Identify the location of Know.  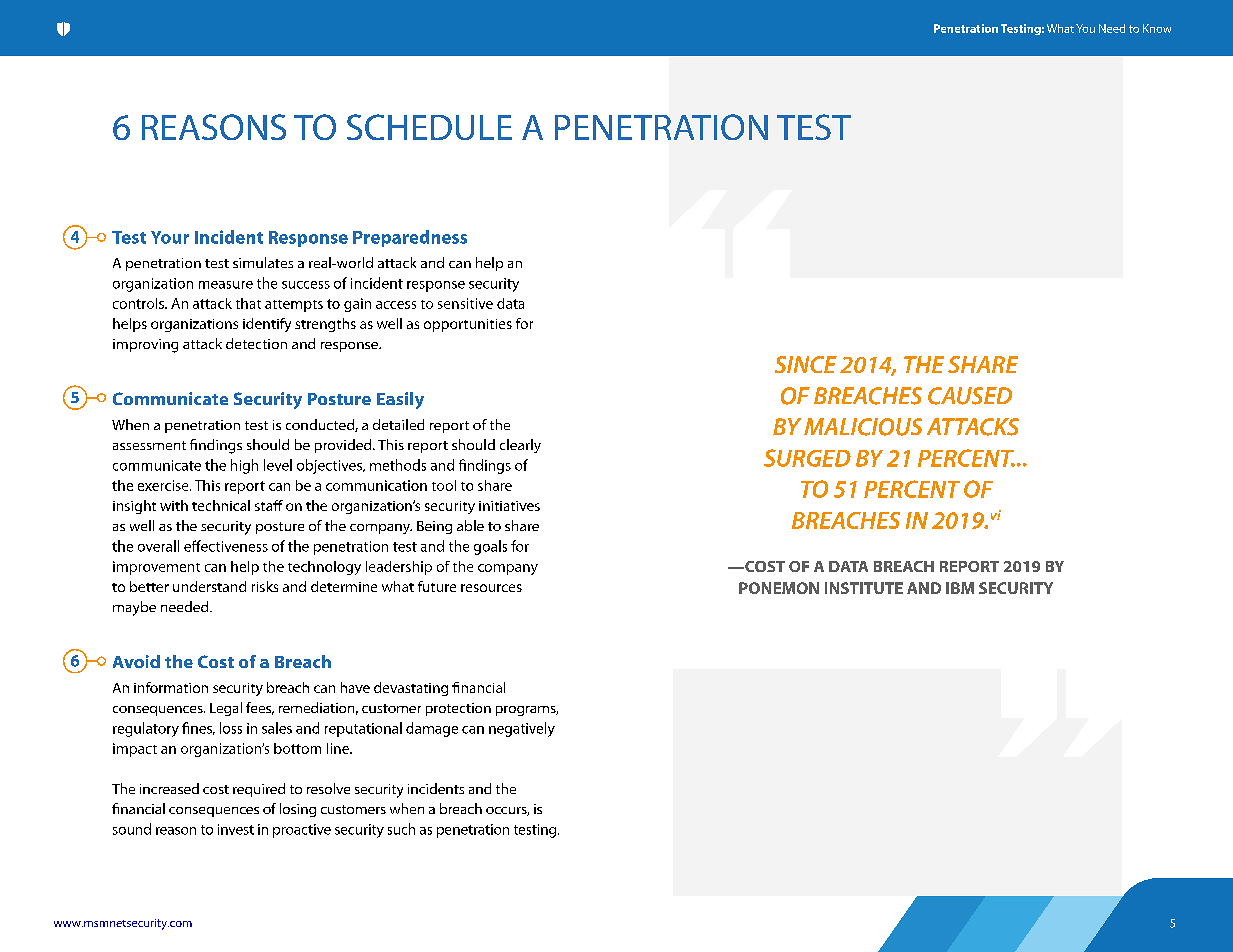
(1157, 28).
